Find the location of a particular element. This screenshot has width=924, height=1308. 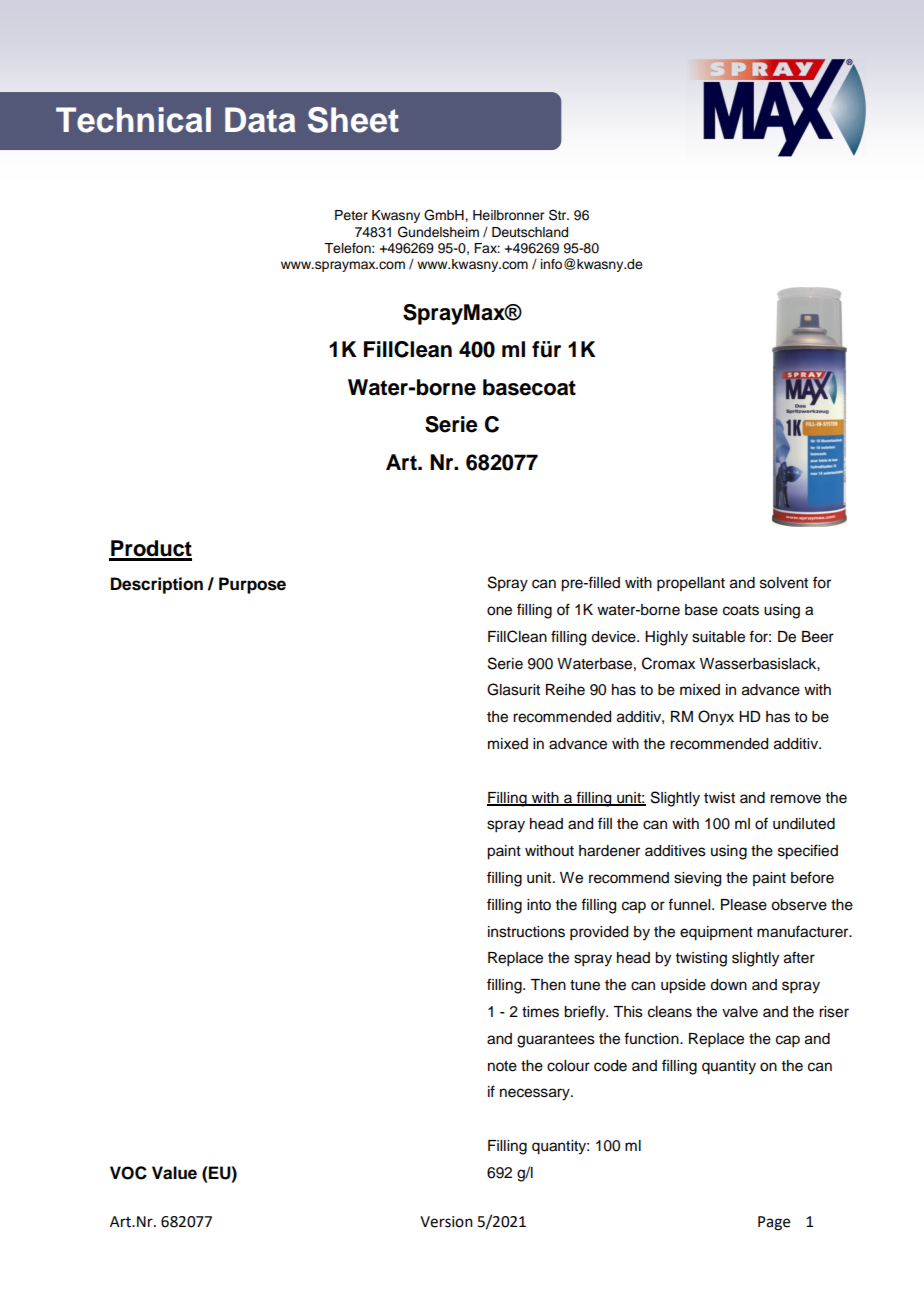

Sheet is located at coordinates (353, 120).
